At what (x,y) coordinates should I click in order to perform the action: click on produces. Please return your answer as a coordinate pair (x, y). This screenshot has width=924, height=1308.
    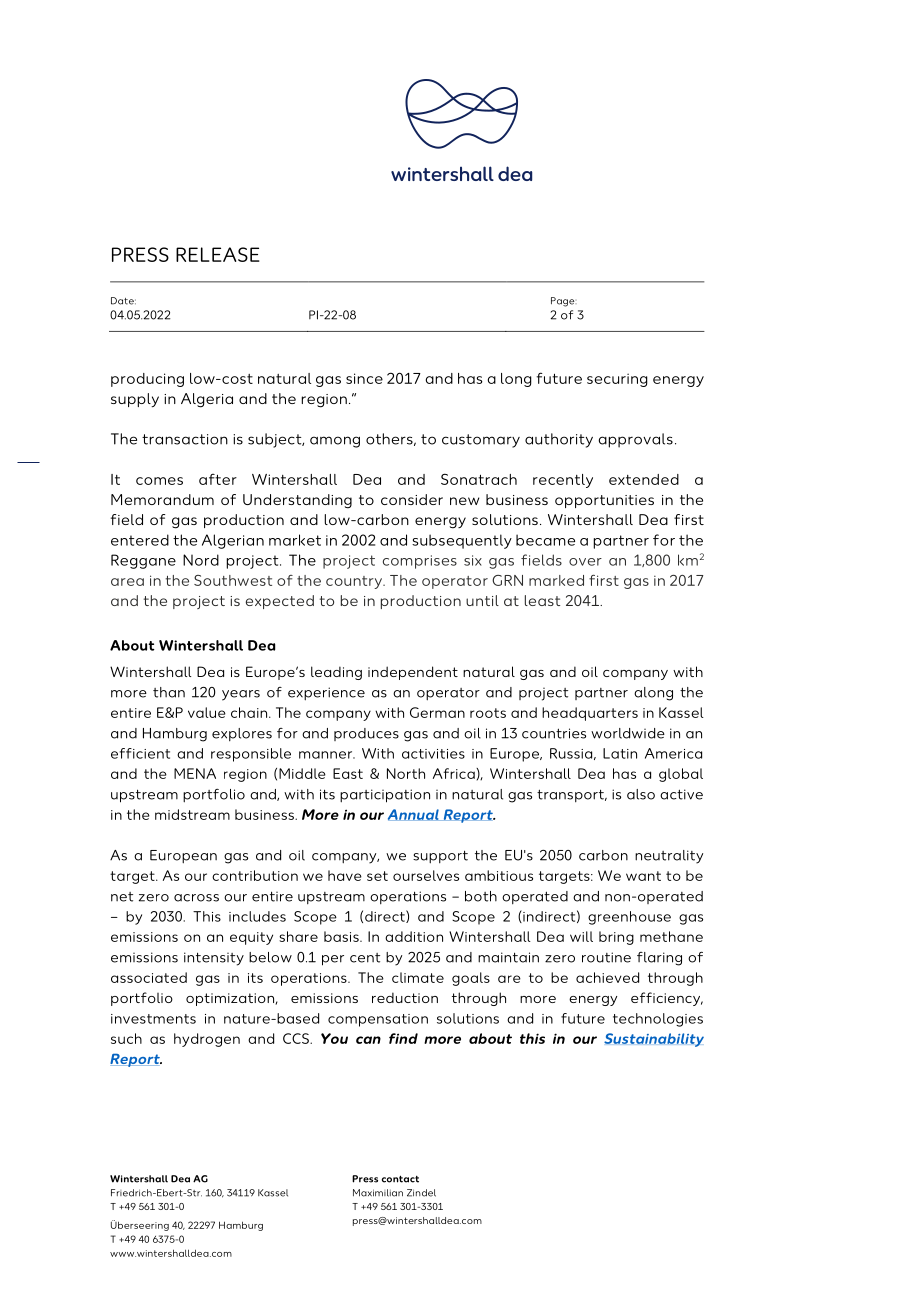
    Looking at the image, I should click on (366, 734).
